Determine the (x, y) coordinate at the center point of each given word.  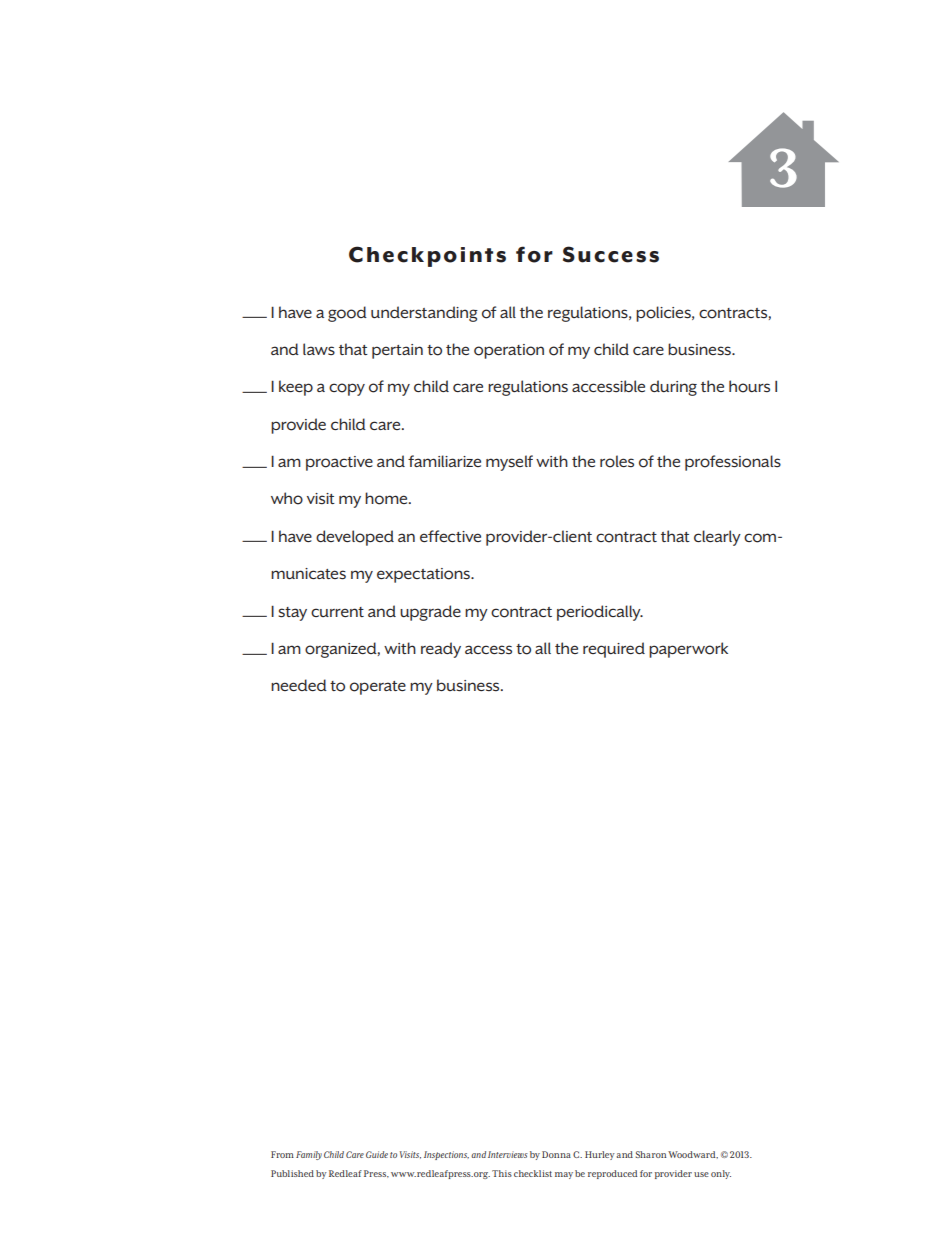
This (502, 1173)
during (673, 388)
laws (319, 349)
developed (355, 538)
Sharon (650, 1154)
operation (509, 351)
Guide (377, 1154)
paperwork (688, 650)
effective (450, 536)
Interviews (508, 1154)
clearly (717, 538)
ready (441, 650)
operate (378, 688)
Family (309, 1155)
